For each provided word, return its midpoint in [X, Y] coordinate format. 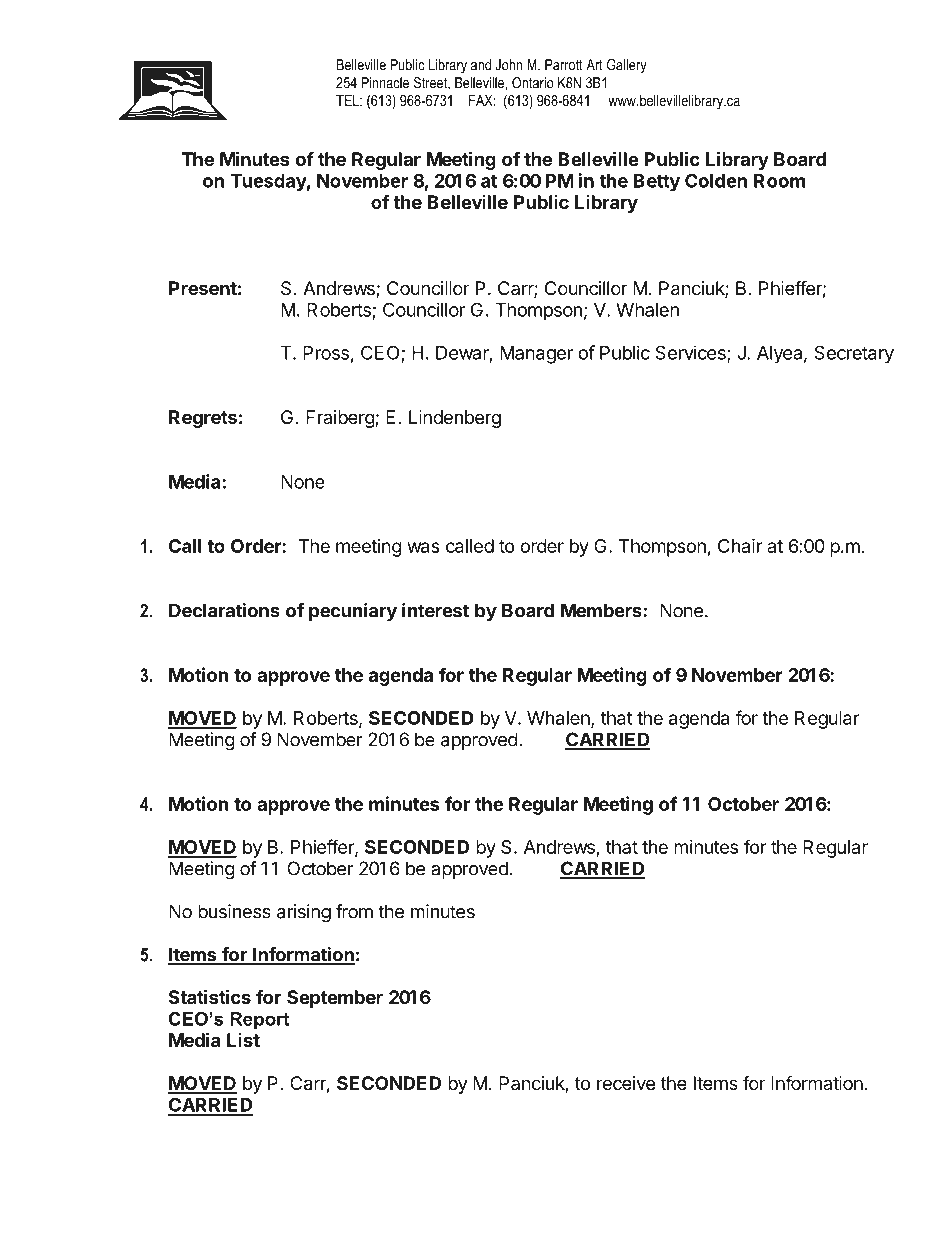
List [243, 1040]
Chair [740, 545]
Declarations [224, 610]
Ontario [533, 83]
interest [435, 610]
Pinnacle [385, 83]
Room [779, 181]
